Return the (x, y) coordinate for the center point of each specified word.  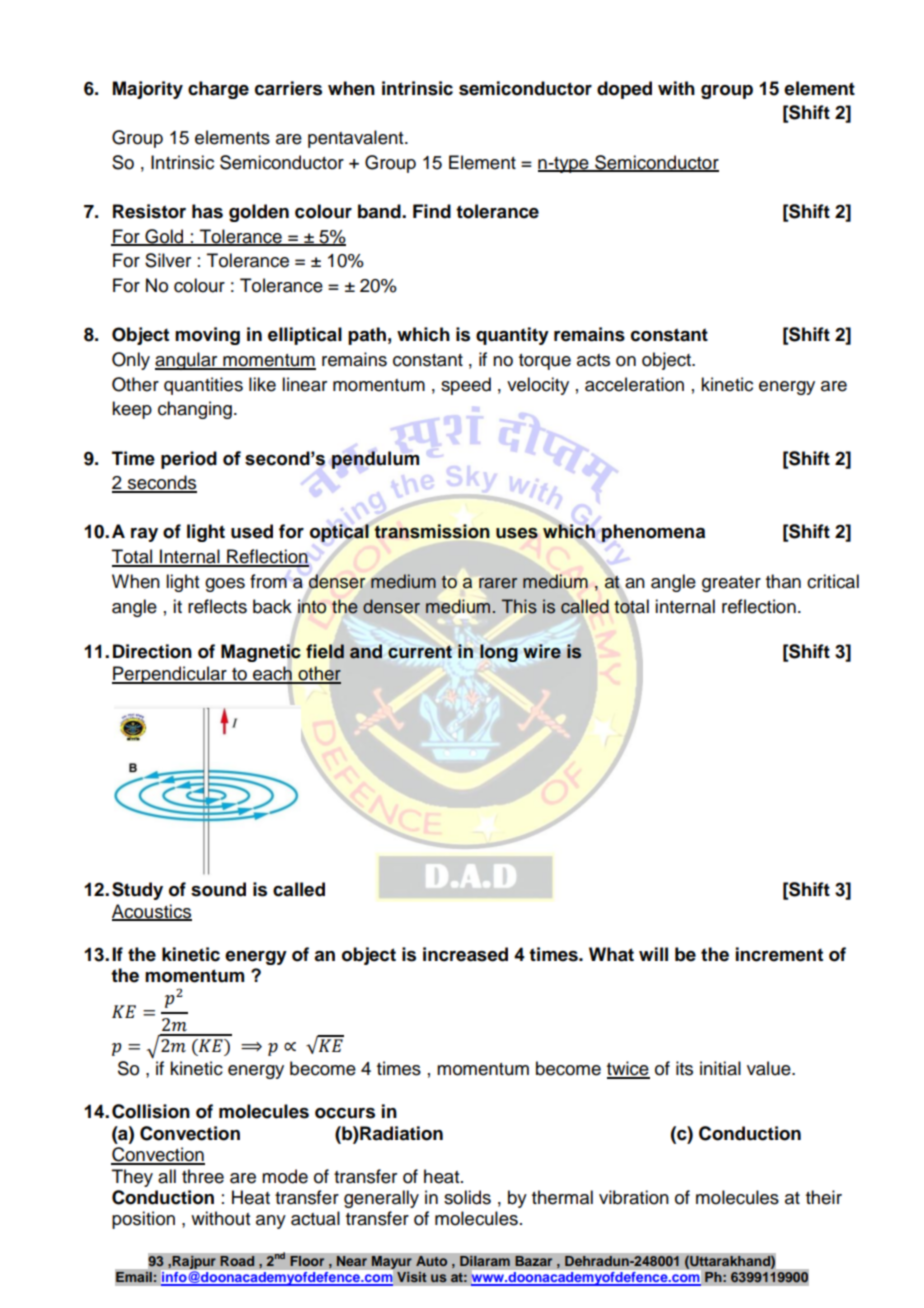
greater (731, 584)
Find (432, 211)
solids (467, 1197)
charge (218, 90)
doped (624, 90)
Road (237, 1261)
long (499, 653)
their (824, 1197)
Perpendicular (170, 675)
